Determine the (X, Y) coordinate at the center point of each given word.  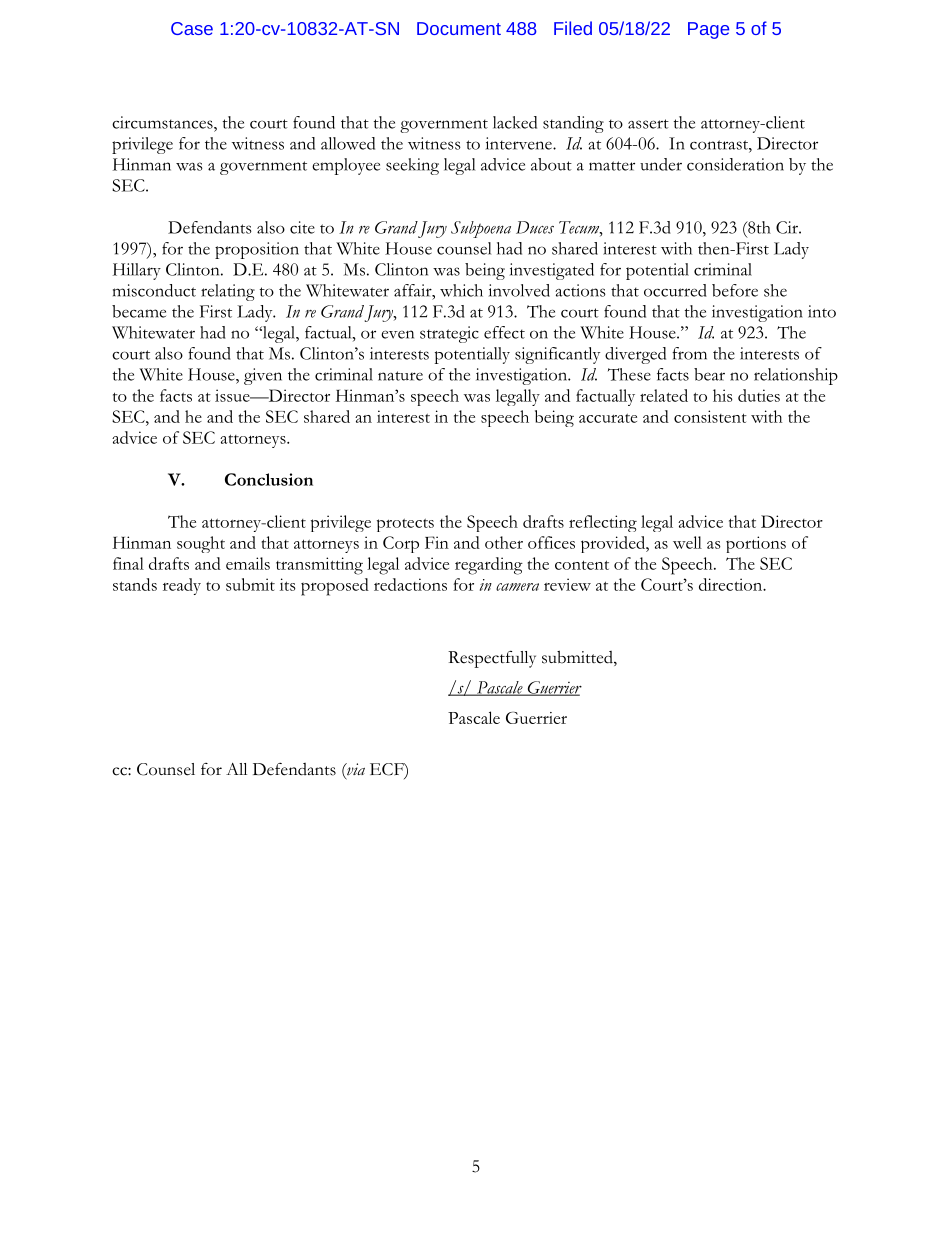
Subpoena (481, 229)
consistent (710, 416)
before (735, 290)
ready (182, 586)
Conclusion (269, 479)
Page (708, 30)
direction (732, 584)
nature (400, 376)
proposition (257, 250)
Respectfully (492, 659)
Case (192, 28)
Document (459, 28)
